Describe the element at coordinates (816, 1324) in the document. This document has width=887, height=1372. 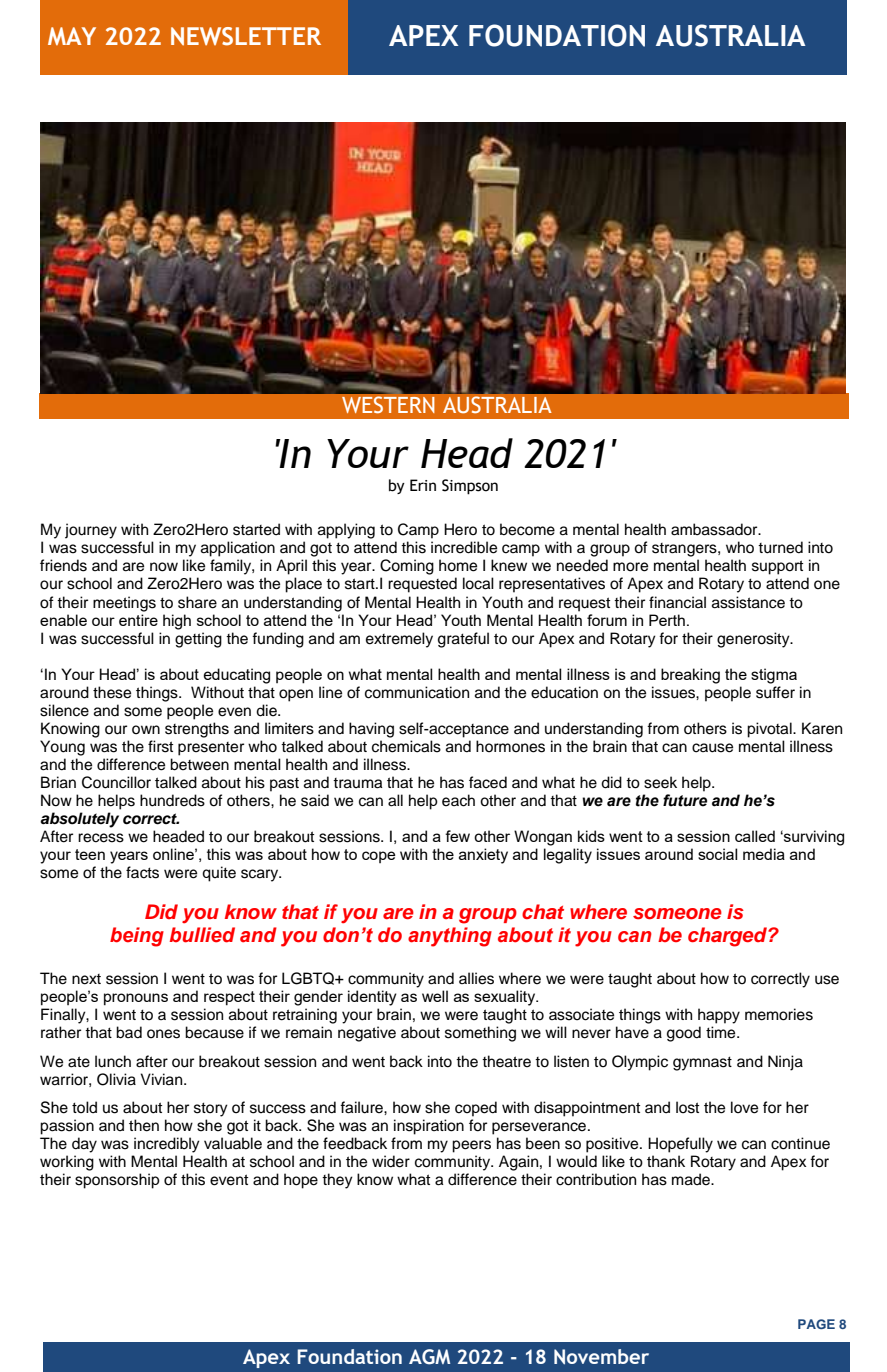
I see `PAGE` at that location.
